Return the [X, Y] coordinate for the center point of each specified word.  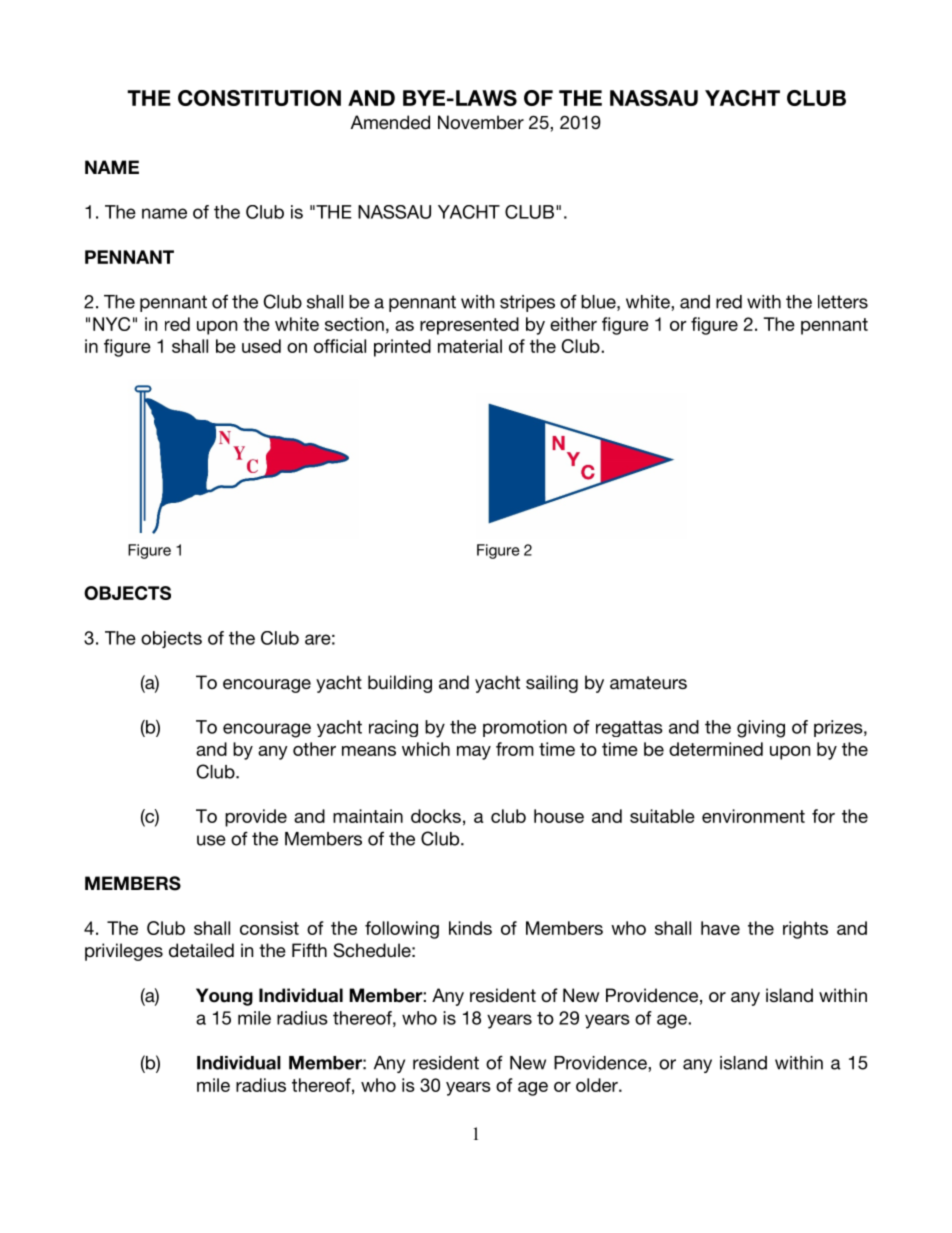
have [720, 928]
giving [761, 729]
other [314, 749]
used [261, 346]
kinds [470, 928]
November [481, 122]
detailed [201, 950]
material [470, 346]
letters [843, 302]
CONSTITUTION [259, 98]
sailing [552, 684]
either [573, 324]
